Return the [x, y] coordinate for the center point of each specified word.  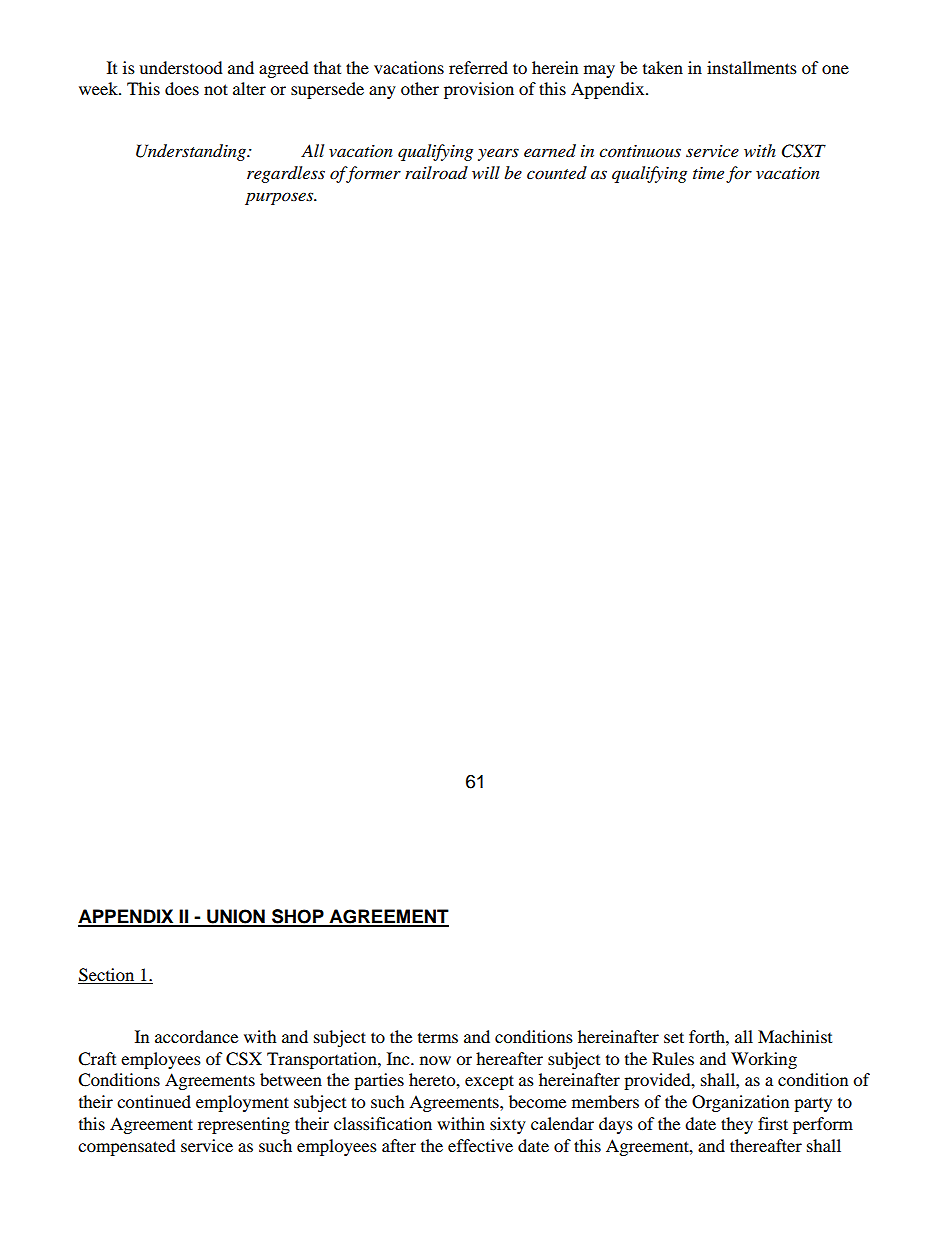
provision [479, 90]
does [182, 88]
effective [480, 1145]
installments [752, 67]
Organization [740, 1103]
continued [154, 1101]
